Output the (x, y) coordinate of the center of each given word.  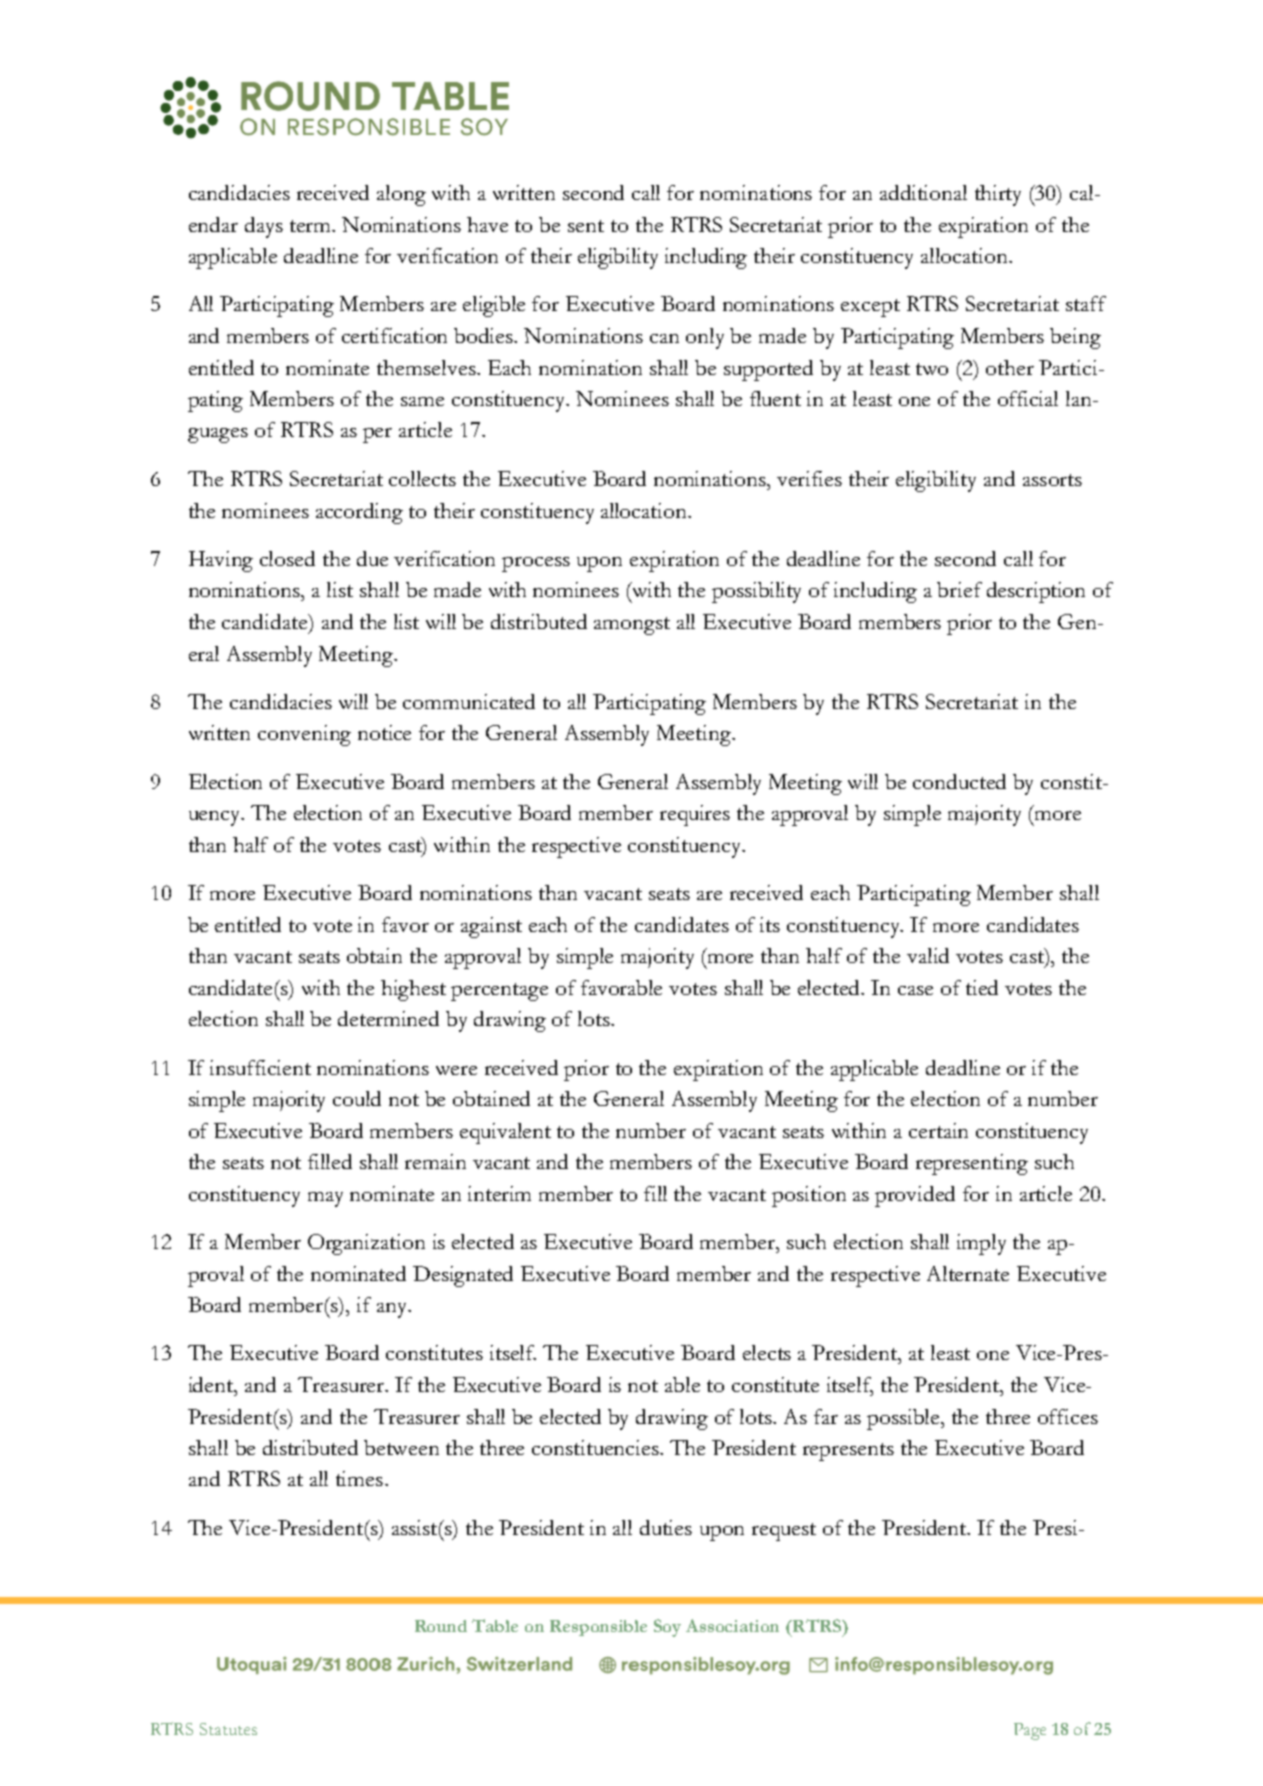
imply (981, 1244)
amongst (632, 626)
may (325, 1199)
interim (499, 1193)
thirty (998, 195)
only (705, 338)
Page (1030, 1731)
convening (304, 735)
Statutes (228, 1729)
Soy (667, 1628)
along (401, 195)
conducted (959, 781)
